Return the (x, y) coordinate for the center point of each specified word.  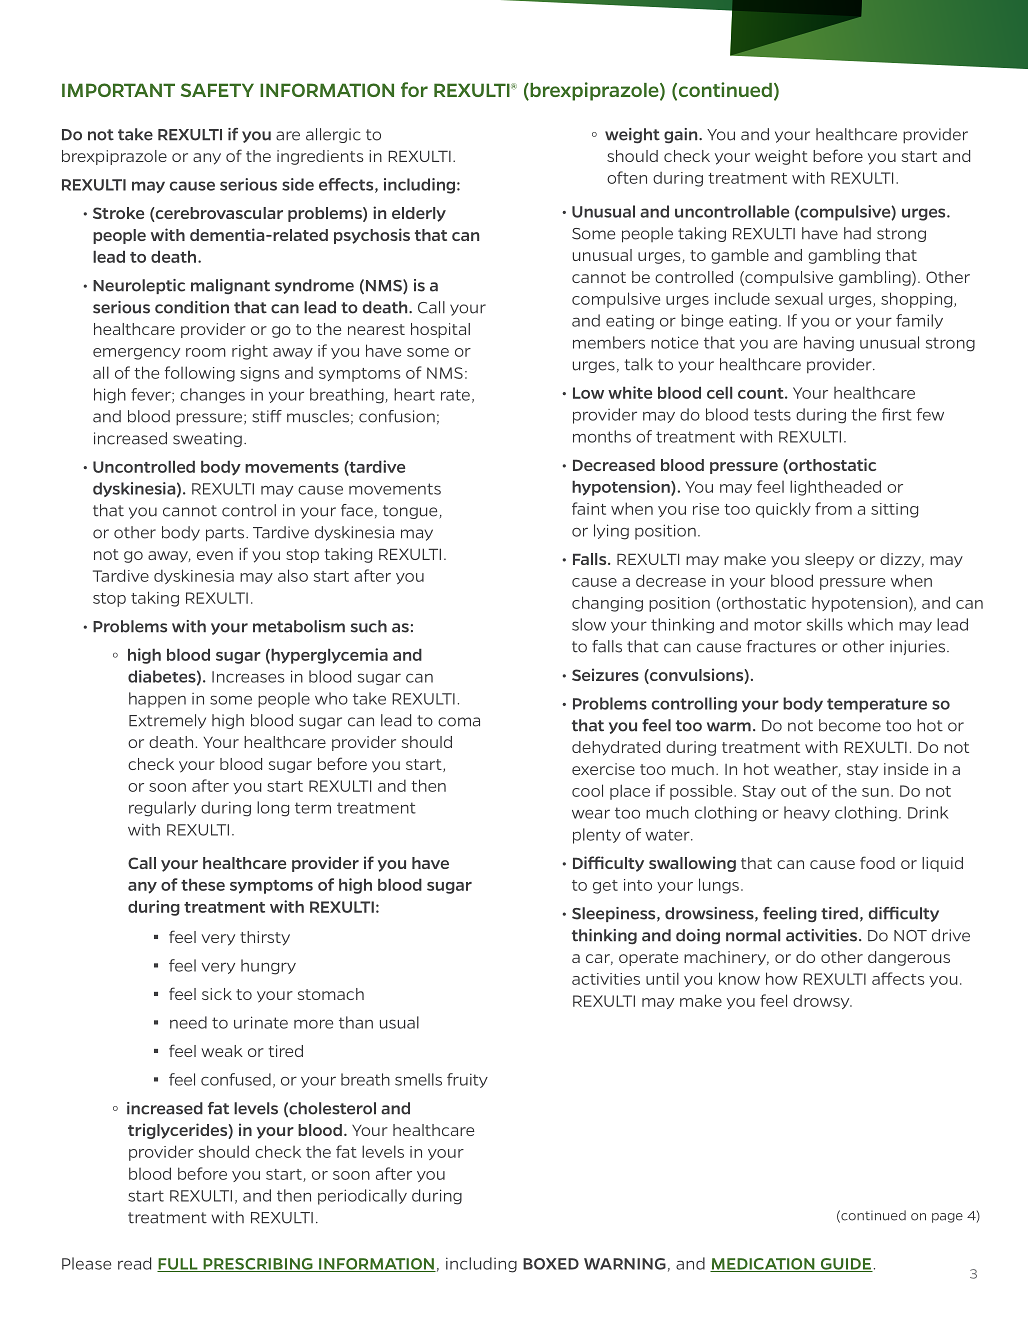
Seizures (605, 674)
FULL (178, 1265)
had (857, 233)
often (627, 177)
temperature (877, 705)
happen (157, 700)
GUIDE (845, 1265)
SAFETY (217, 90)
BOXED (551, 1264)
